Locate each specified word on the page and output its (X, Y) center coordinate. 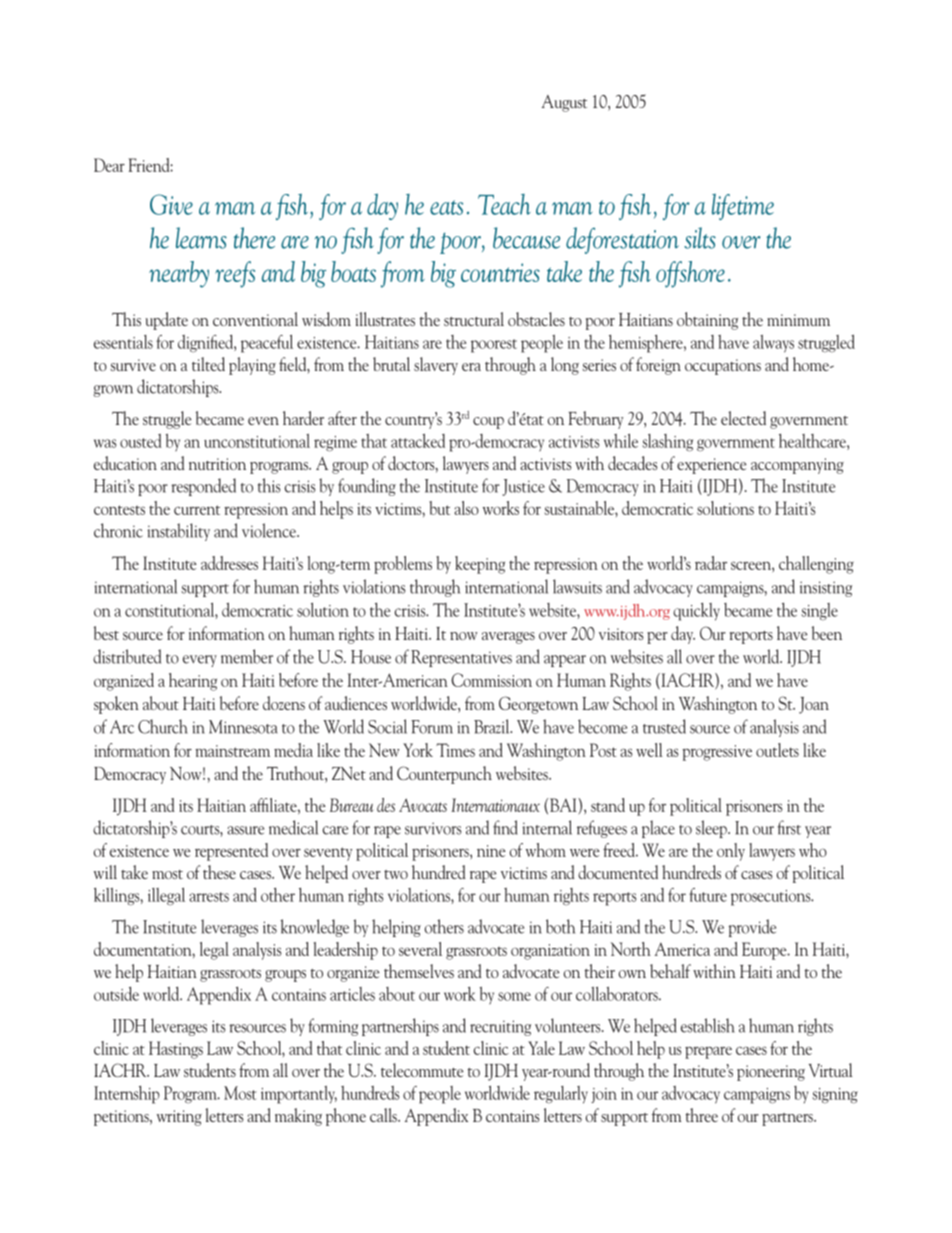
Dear (109, 165)
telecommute (422, 1070)
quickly (696, 612)
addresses (229, 563)
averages (508, 638)
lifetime (743, 207)
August (564, 103)
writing (179, 1118)
